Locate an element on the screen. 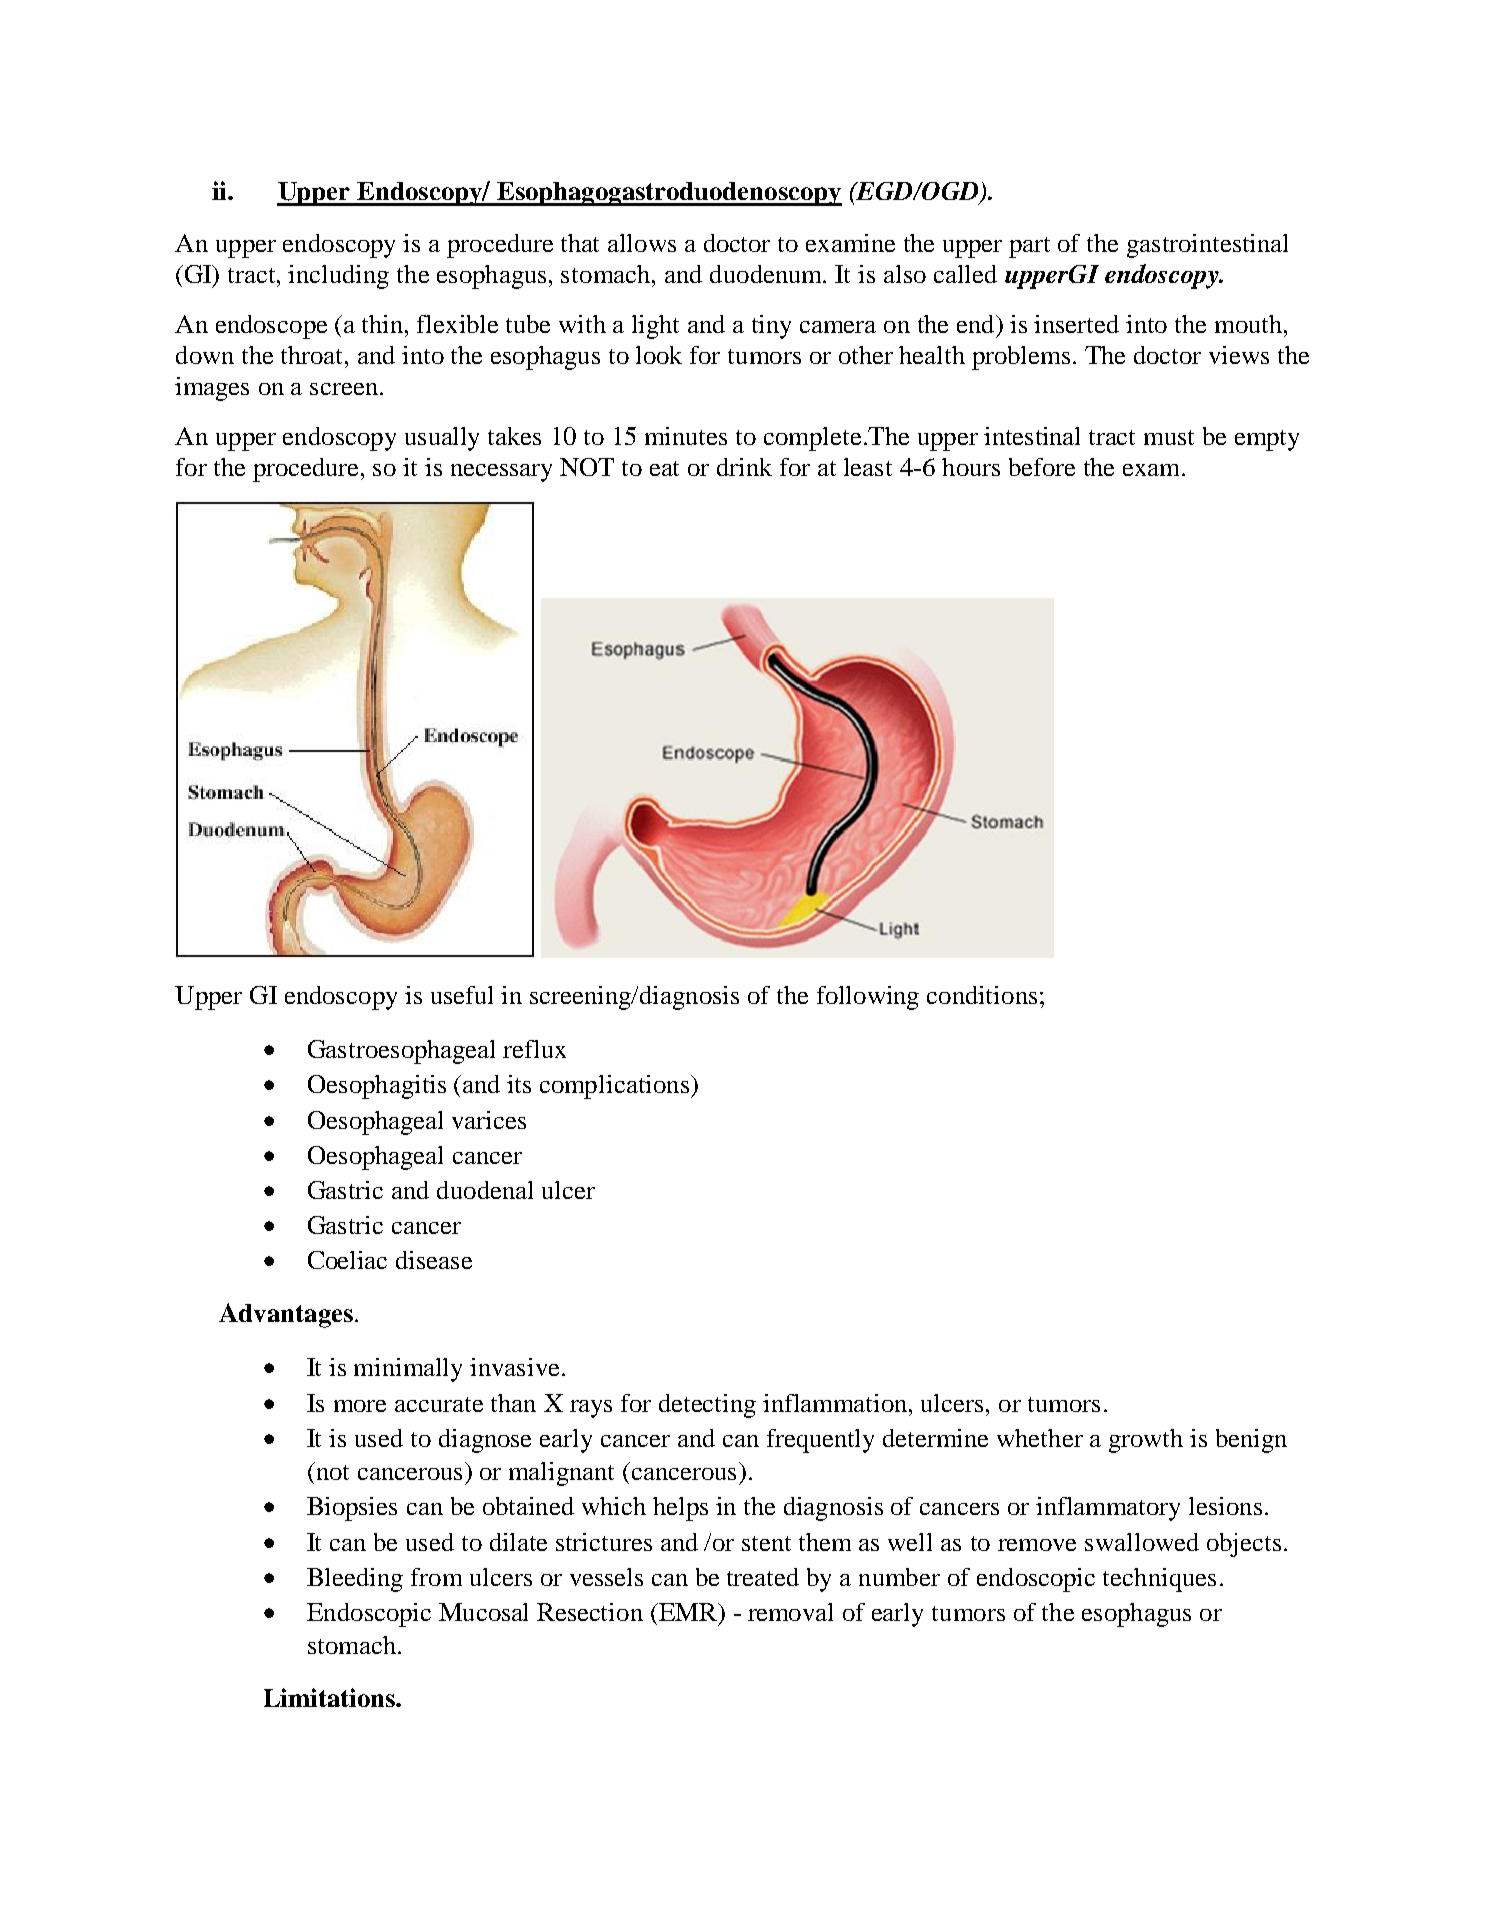  Limitations is located at coordinates (330, 1697).
